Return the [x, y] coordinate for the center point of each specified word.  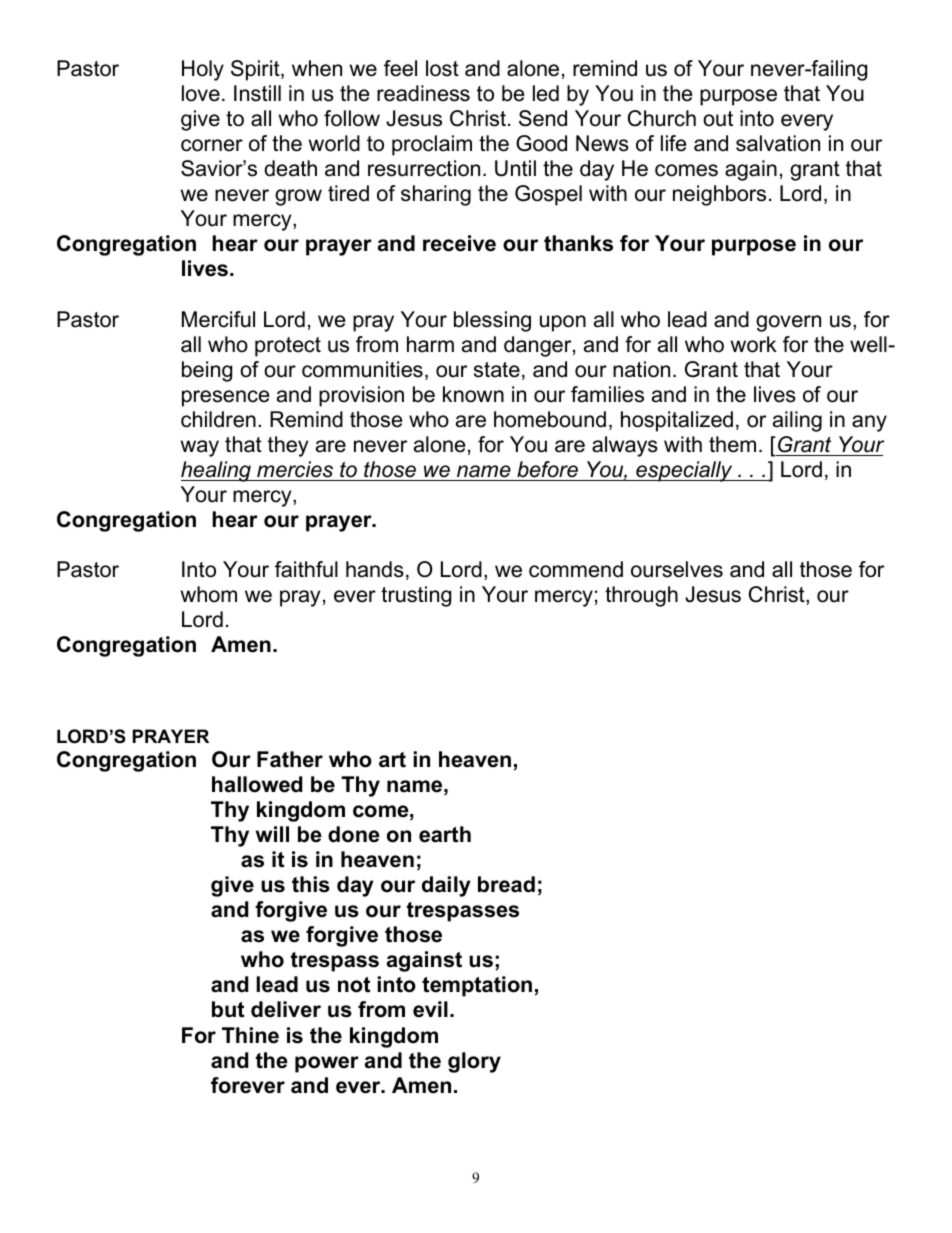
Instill [257, 93]
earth [445, 834]
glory [474, 1062]
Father [290, 759]
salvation [778, 143]
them [732, 444]
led [546, 93]
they [288, 446]
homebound [550, 419]
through [641, 596]
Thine [250, 1035]
